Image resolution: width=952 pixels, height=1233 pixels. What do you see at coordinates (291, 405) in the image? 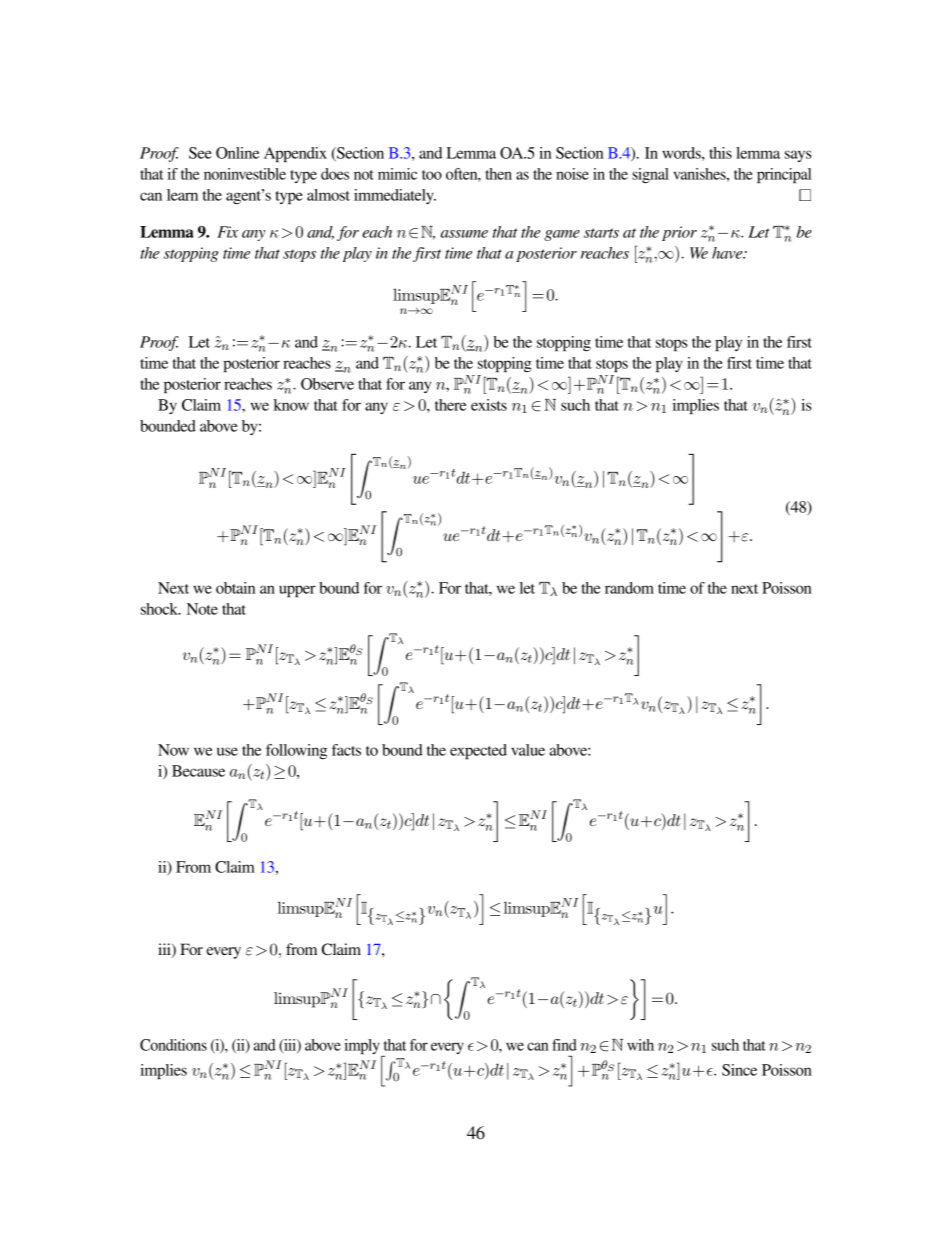
I see `know` at bounding box center [291, 405].
